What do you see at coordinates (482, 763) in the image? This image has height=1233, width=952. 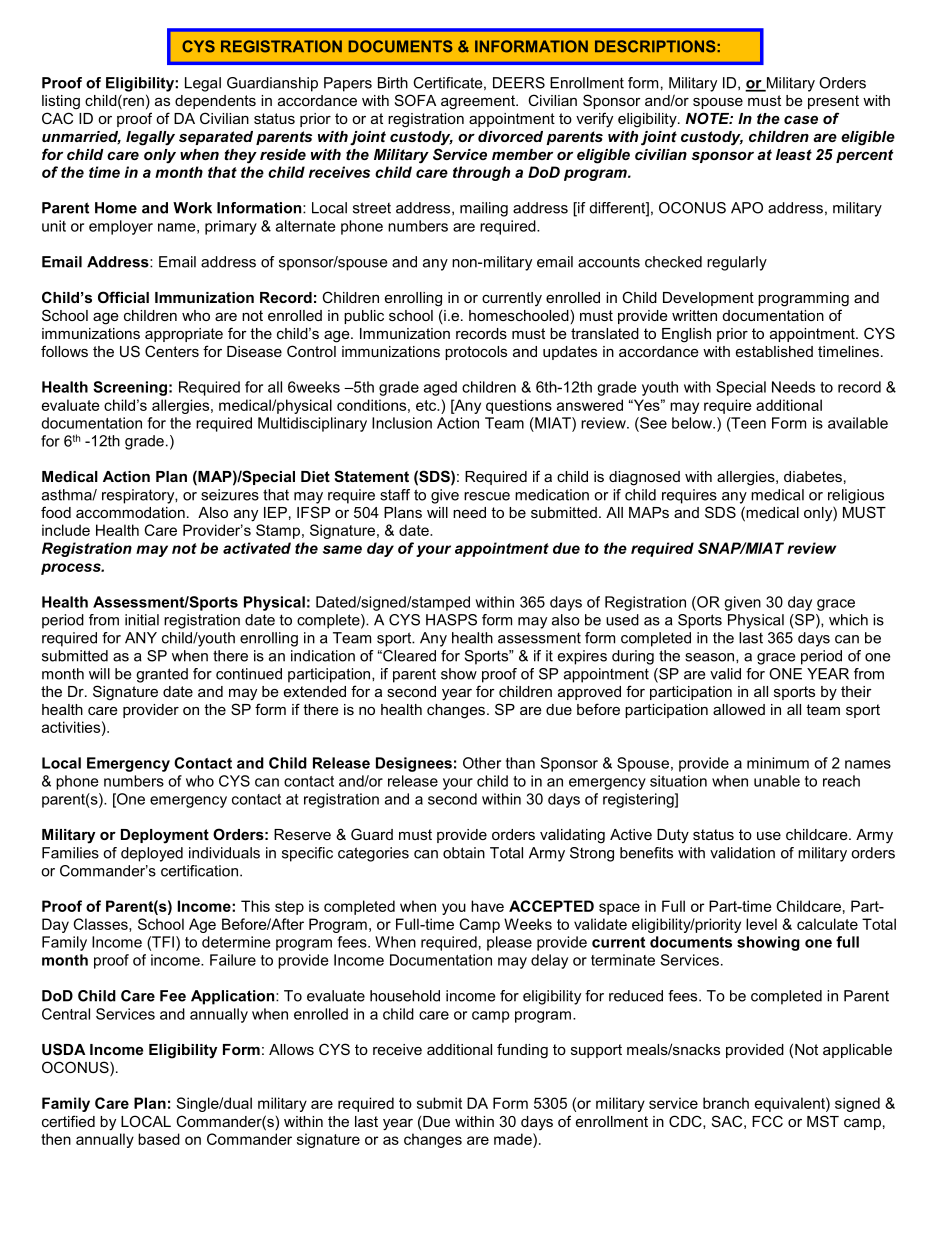 I see `Other` at bounding box center [482, 763].
